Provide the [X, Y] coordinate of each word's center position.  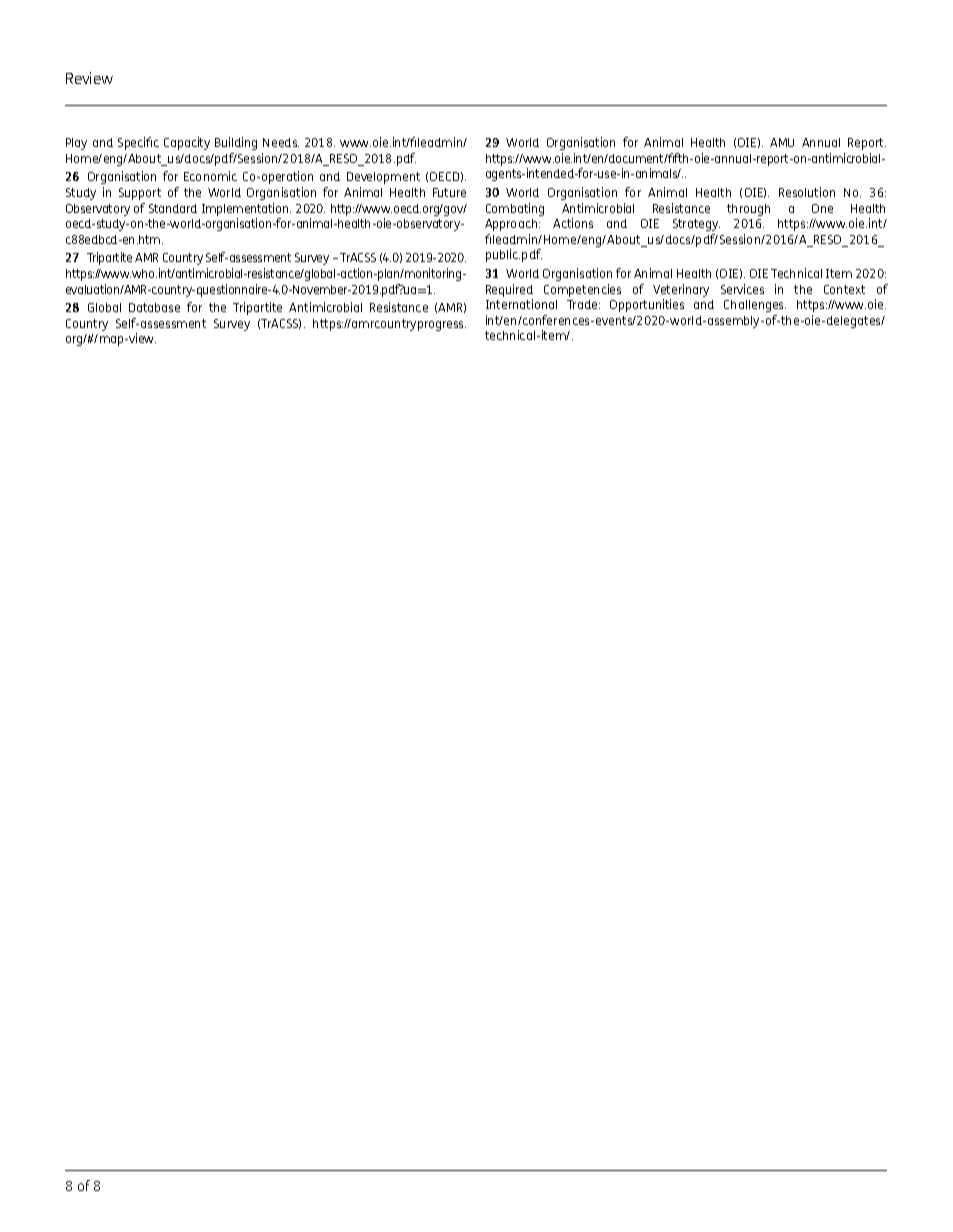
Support [140, 194]
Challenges [755, 306]
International [521, 304]
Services [742, 289]
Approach [512, 225]
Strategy [696, 225]
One [822, 208]
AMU [782, 142]
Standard [173, 208]
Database [154, 307]
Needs [281, 142]
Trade [583, 304]
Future [449, 192]
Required [509, 290]
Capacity [187, 143]
